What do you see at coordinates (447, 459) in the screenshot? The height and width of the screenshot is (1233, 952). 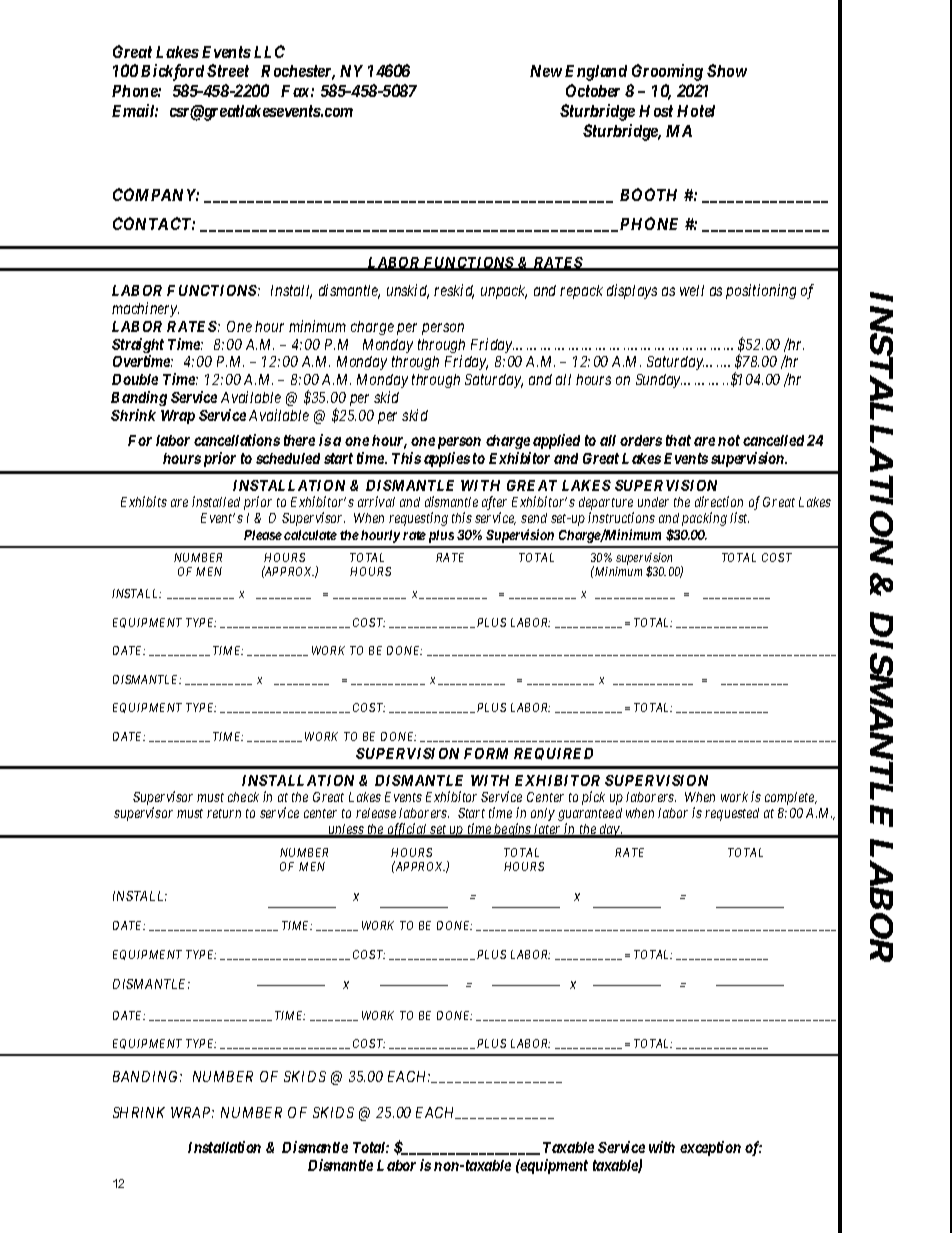 I see `applies` at bounding box center [447, 459].
